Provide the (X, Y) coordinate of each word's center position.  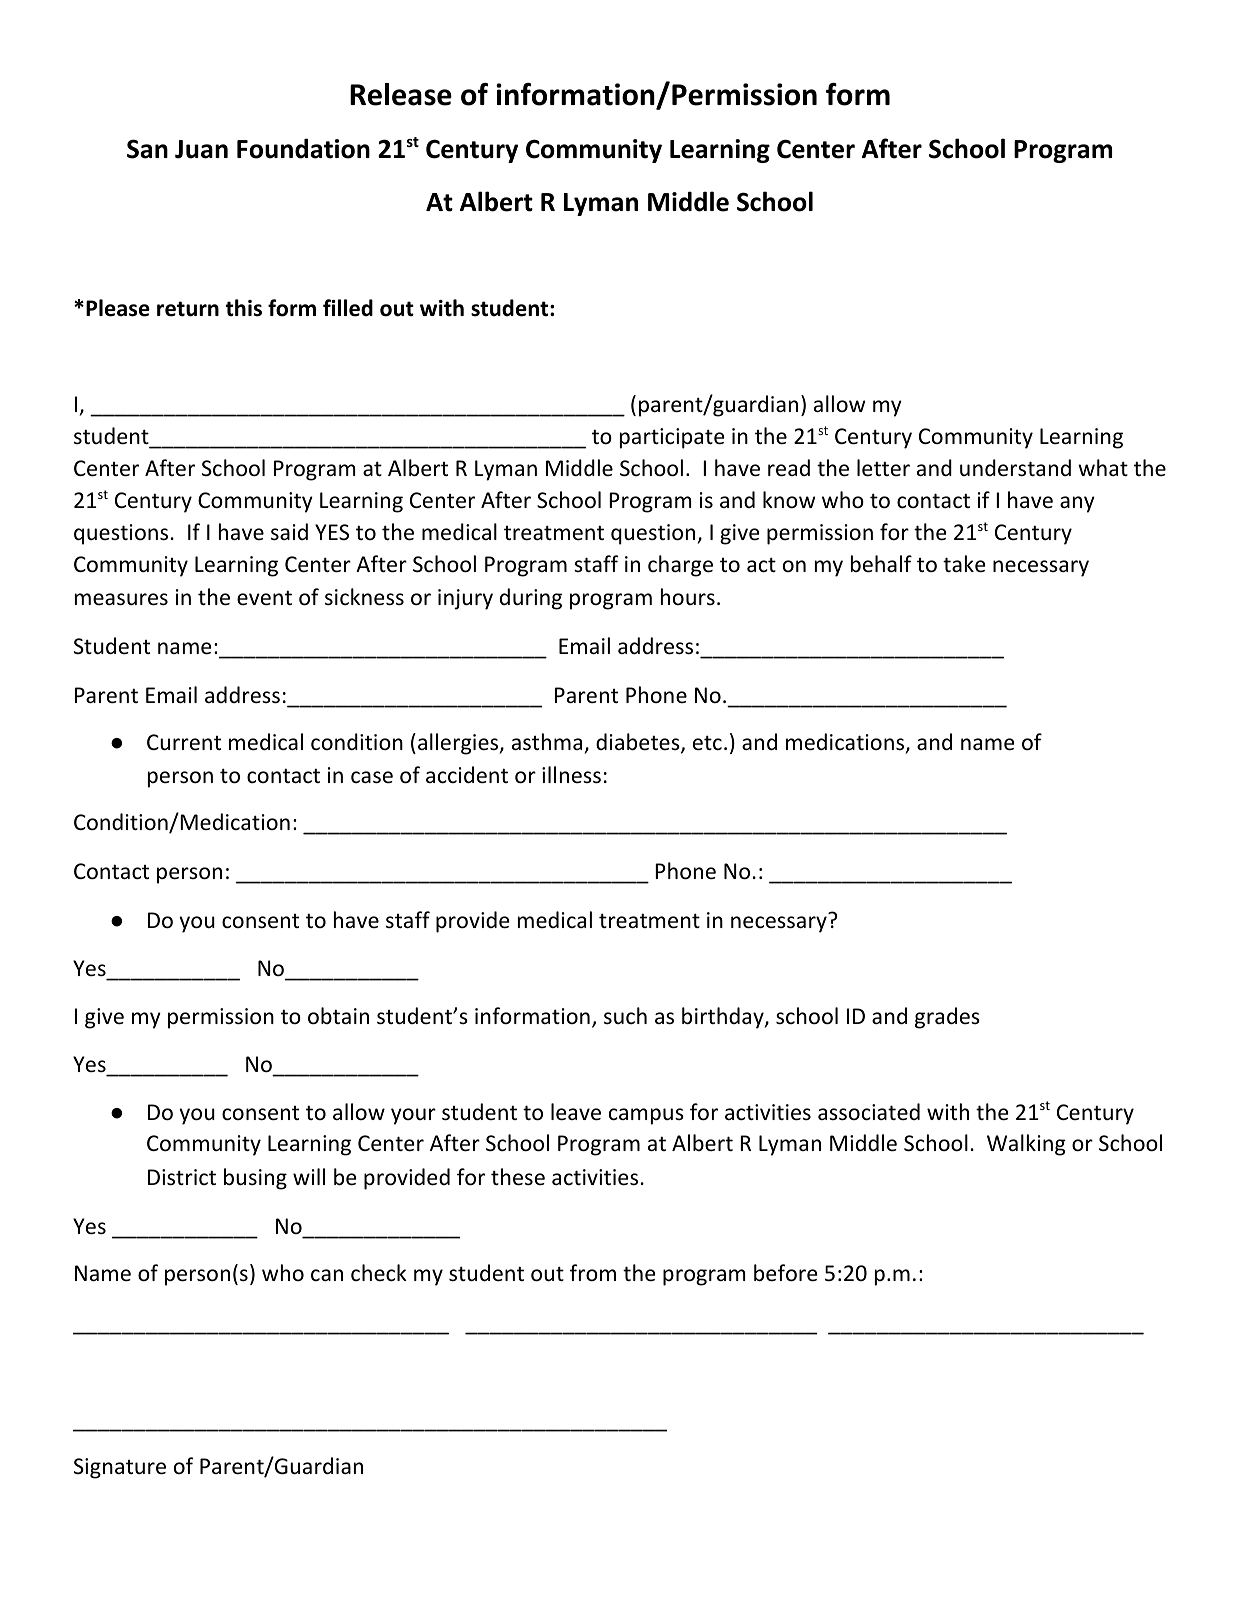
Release (401, 94)
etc (707, 743)
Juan (201, 149)
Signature (120, 1468)
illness (571, 775)
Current (184, 742)
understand (1015, 468)
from (593, 1273)
